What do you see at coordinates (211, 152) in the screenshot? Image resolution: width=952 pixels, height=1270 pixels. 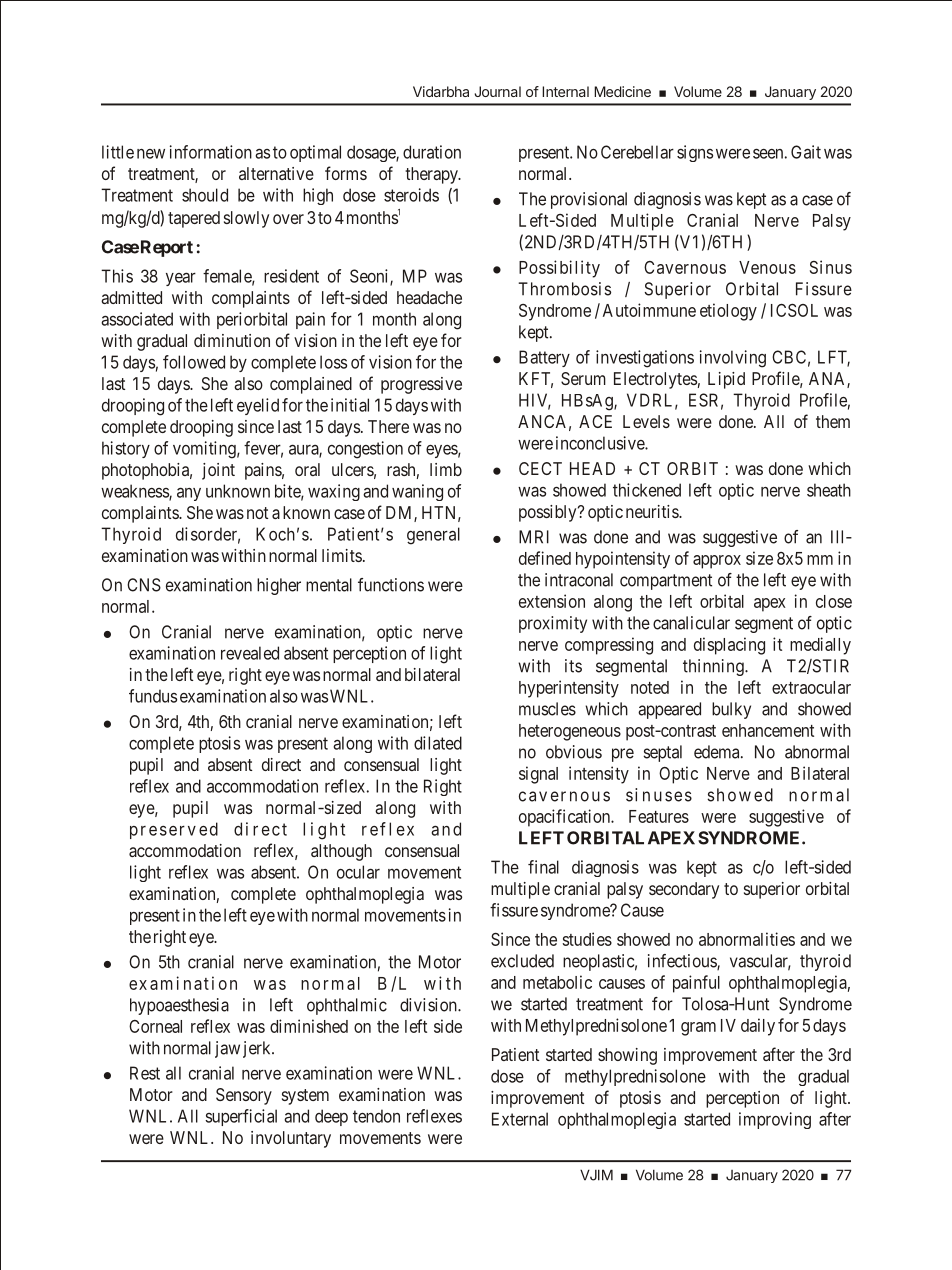 I see `information` at bounding box center [211, 152].
